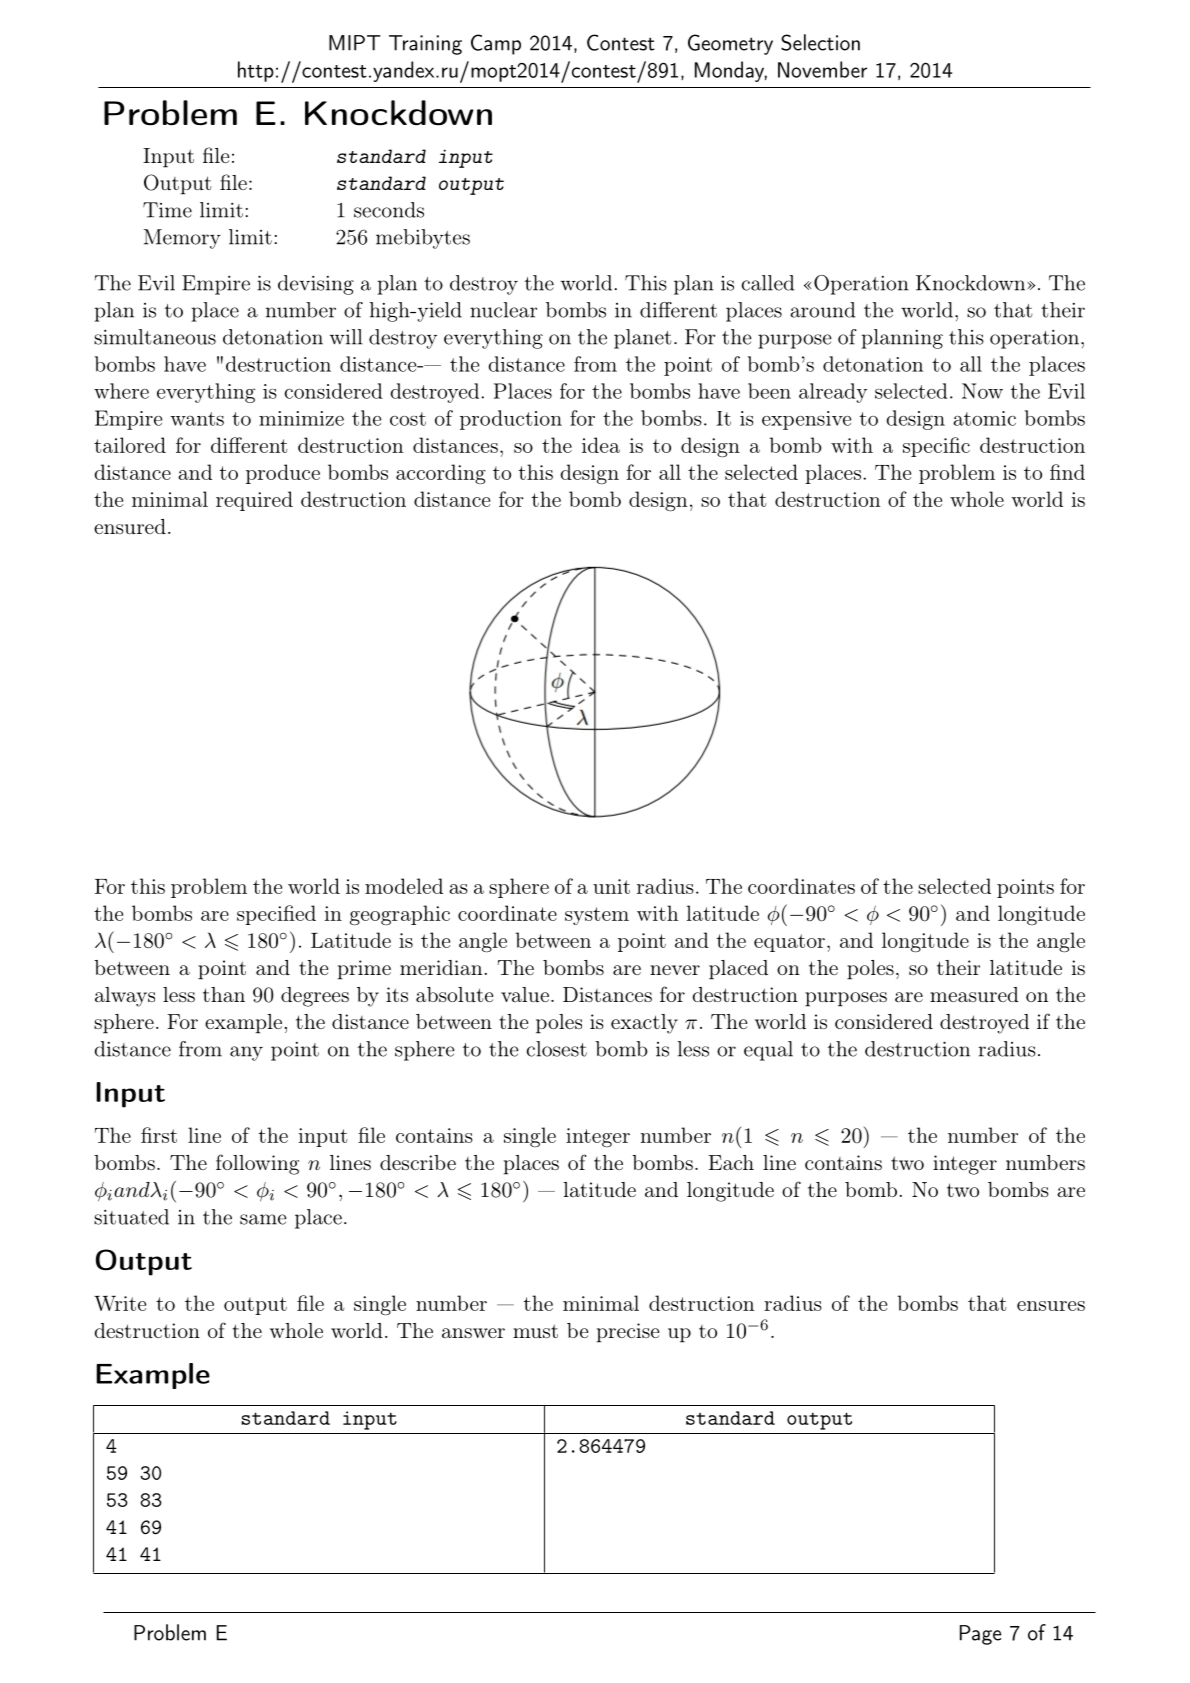 This image has height=1683, width=1190. I want to click on Write, so click(120, 1303).
